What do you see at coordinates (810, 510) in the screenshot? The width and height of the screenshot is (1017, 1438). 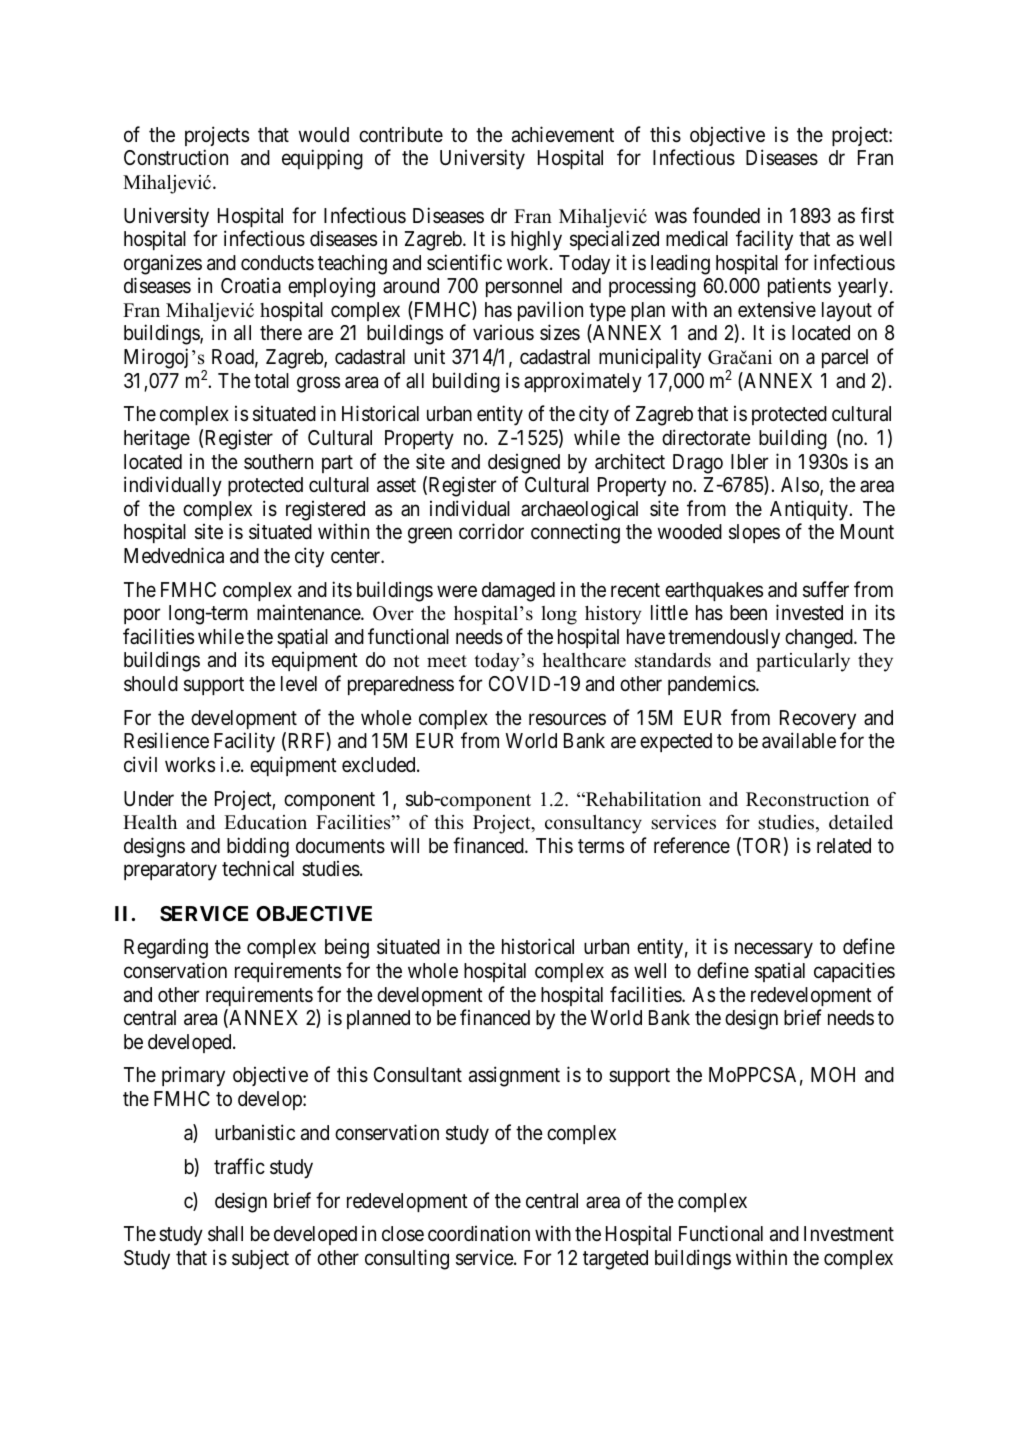 I see `Antiquity` at bounding box center [810, 510].
